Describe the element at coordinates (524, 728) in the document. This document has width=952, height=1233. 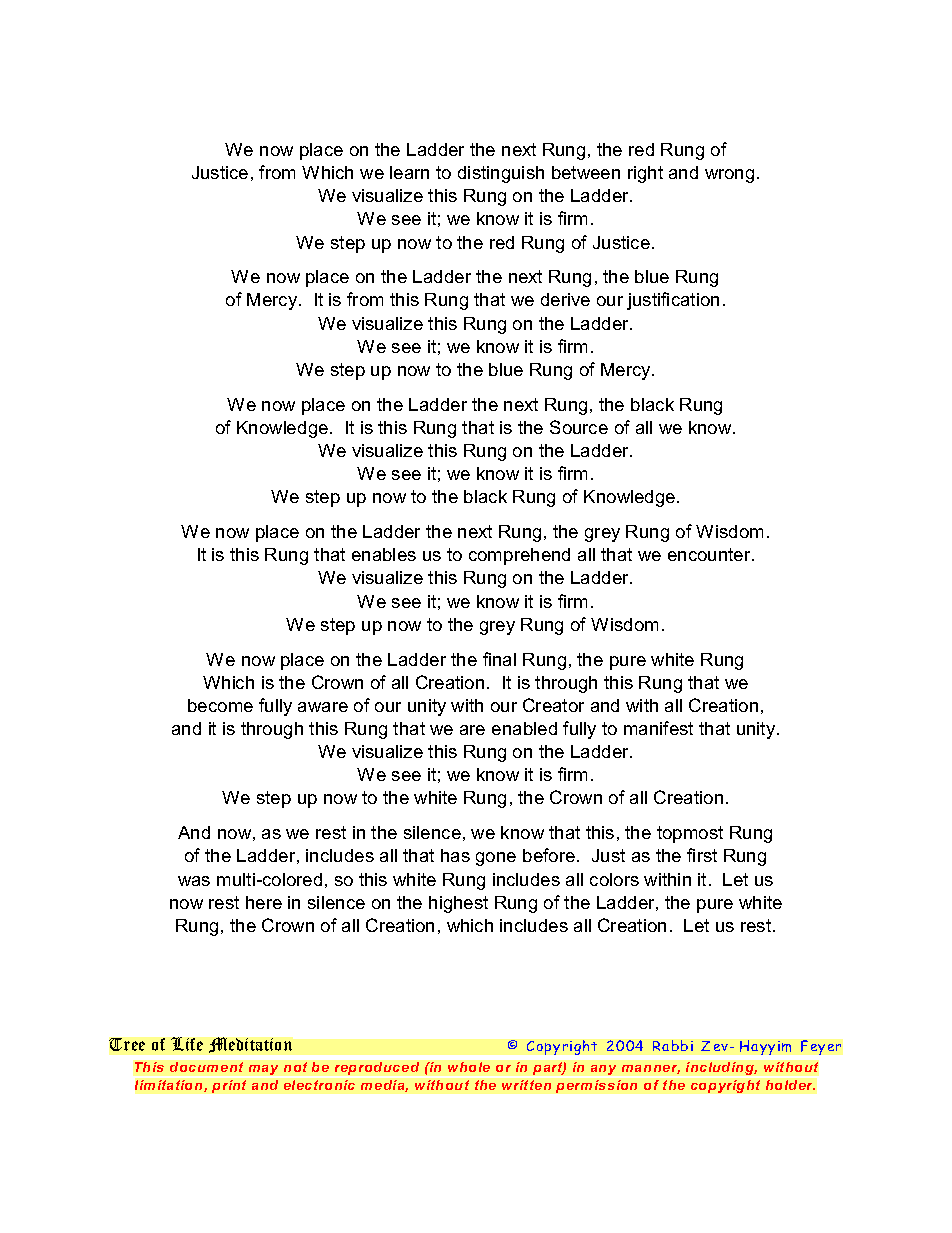
I see `enabled` at that location.
